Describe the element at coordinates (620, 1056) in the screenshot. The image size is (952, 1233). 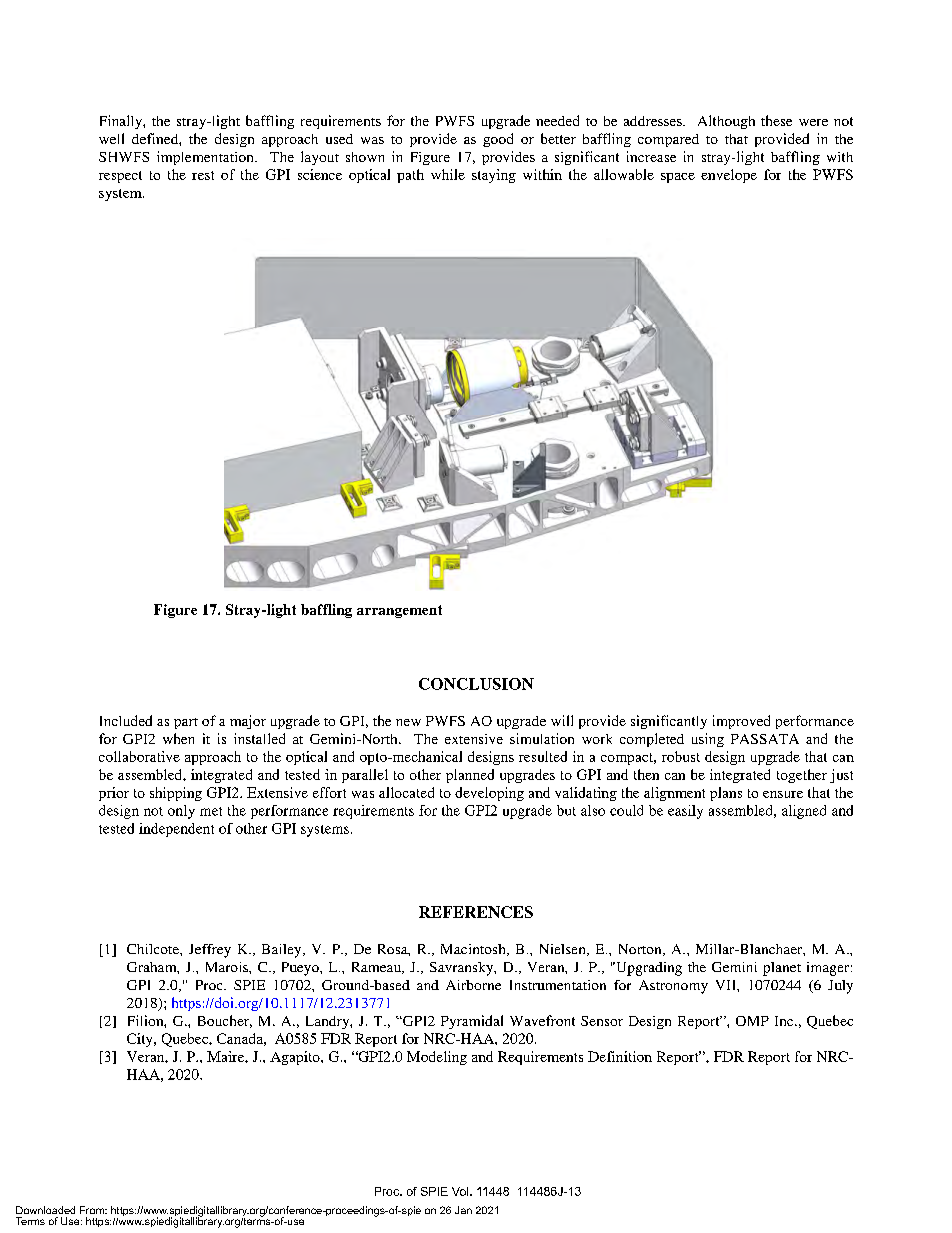
I see `Definition` at that location.
